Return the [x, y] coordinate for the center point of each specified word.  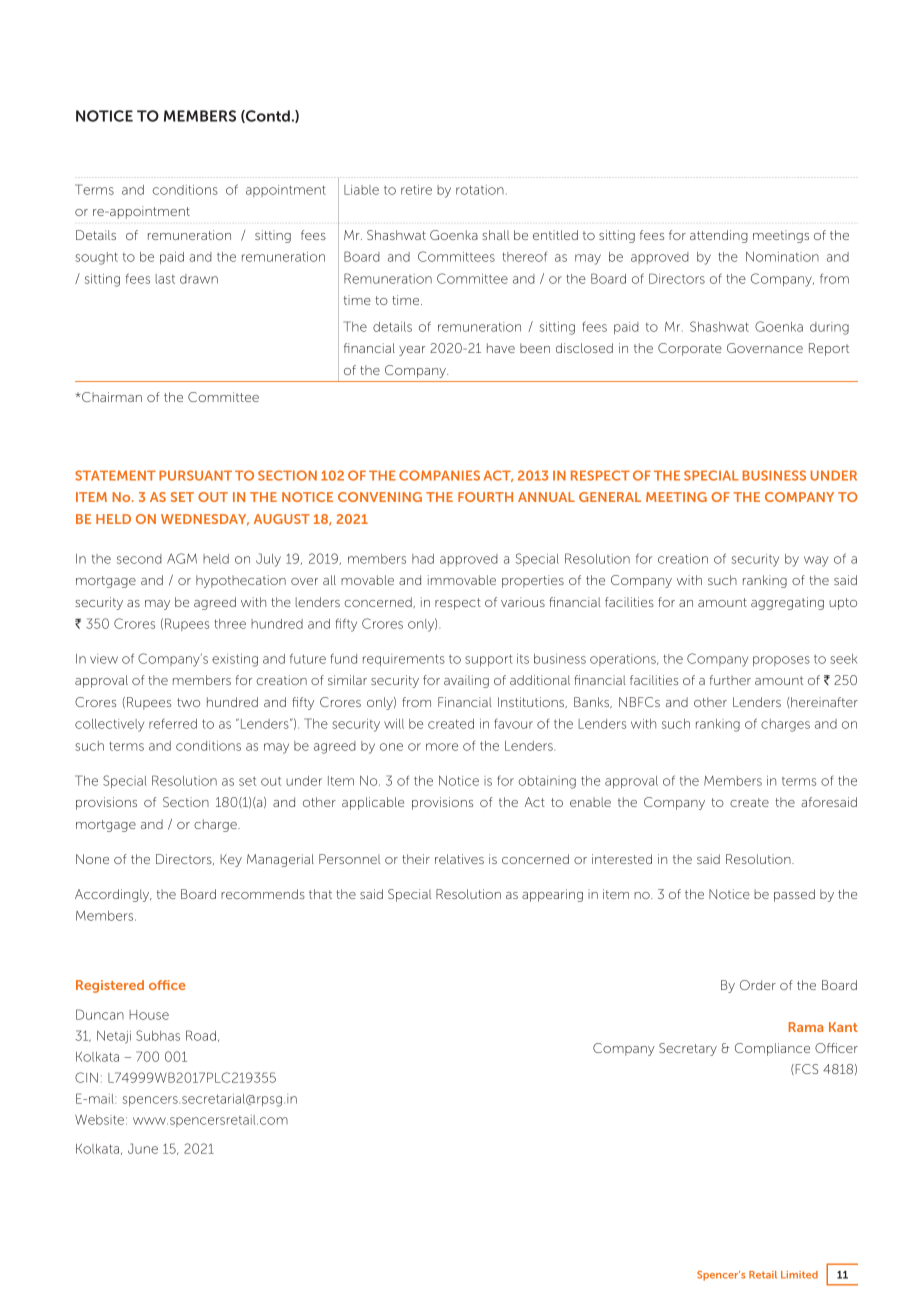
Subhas [158, 1035]
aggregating [787, 603]
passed [794, 895]
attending [719, 236]
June [143, 1148]
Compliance [772, 1049]
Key [231, 860]
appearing [552, 895]
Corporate [690, 349]
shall [495, 235]
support [489, 660]
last [165, 279]
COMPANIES [439, 475]
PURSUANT [195, 475]
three [230, 624]
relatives [459, 859]
